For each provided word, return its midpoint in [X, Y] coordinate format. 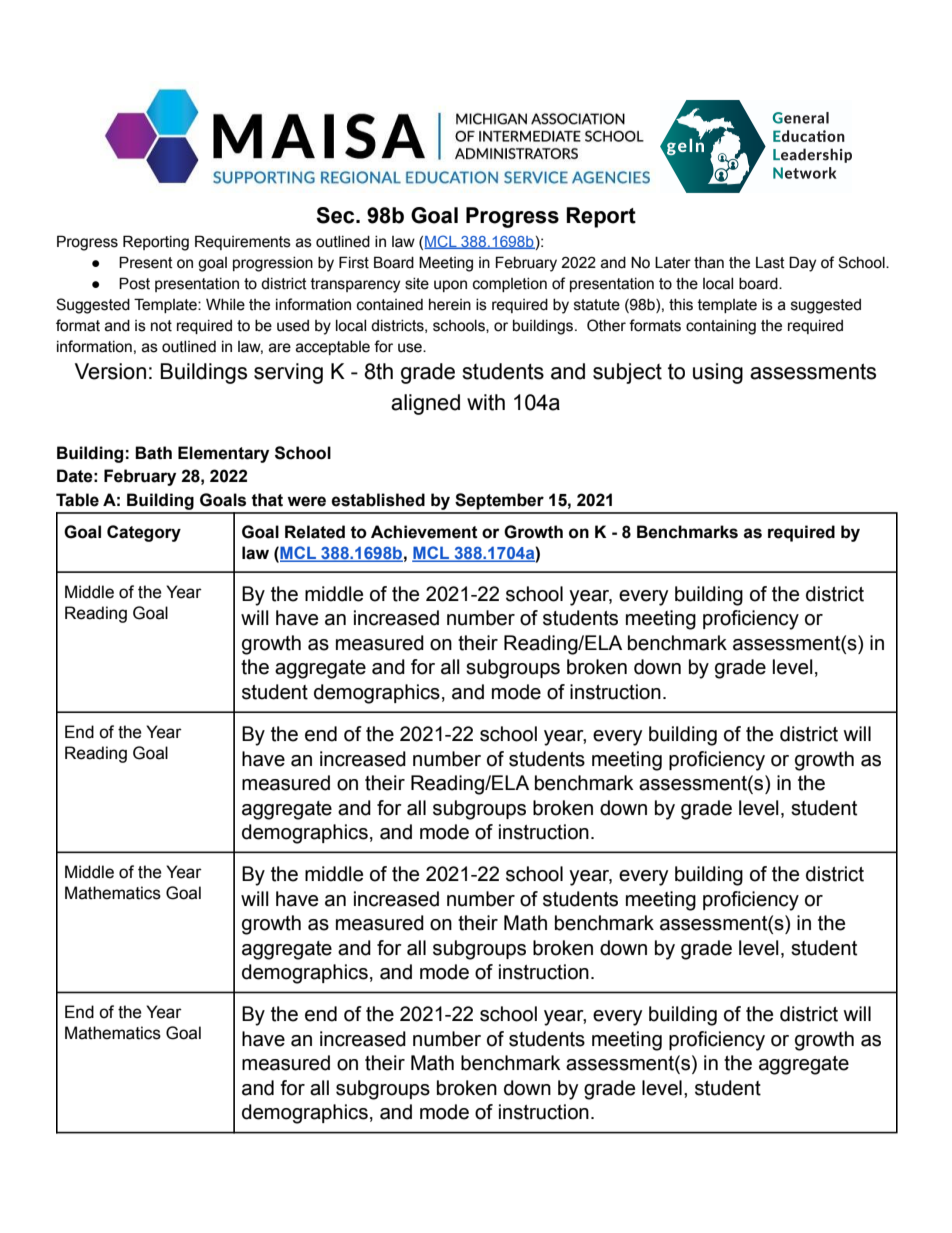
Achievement [424, 532]
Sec [336, 215]
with [486, 402]
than [709, 263]
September [499, 501]
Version [110, 371]
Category [144, 533]
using [718, 373]
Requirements [243, 242]
